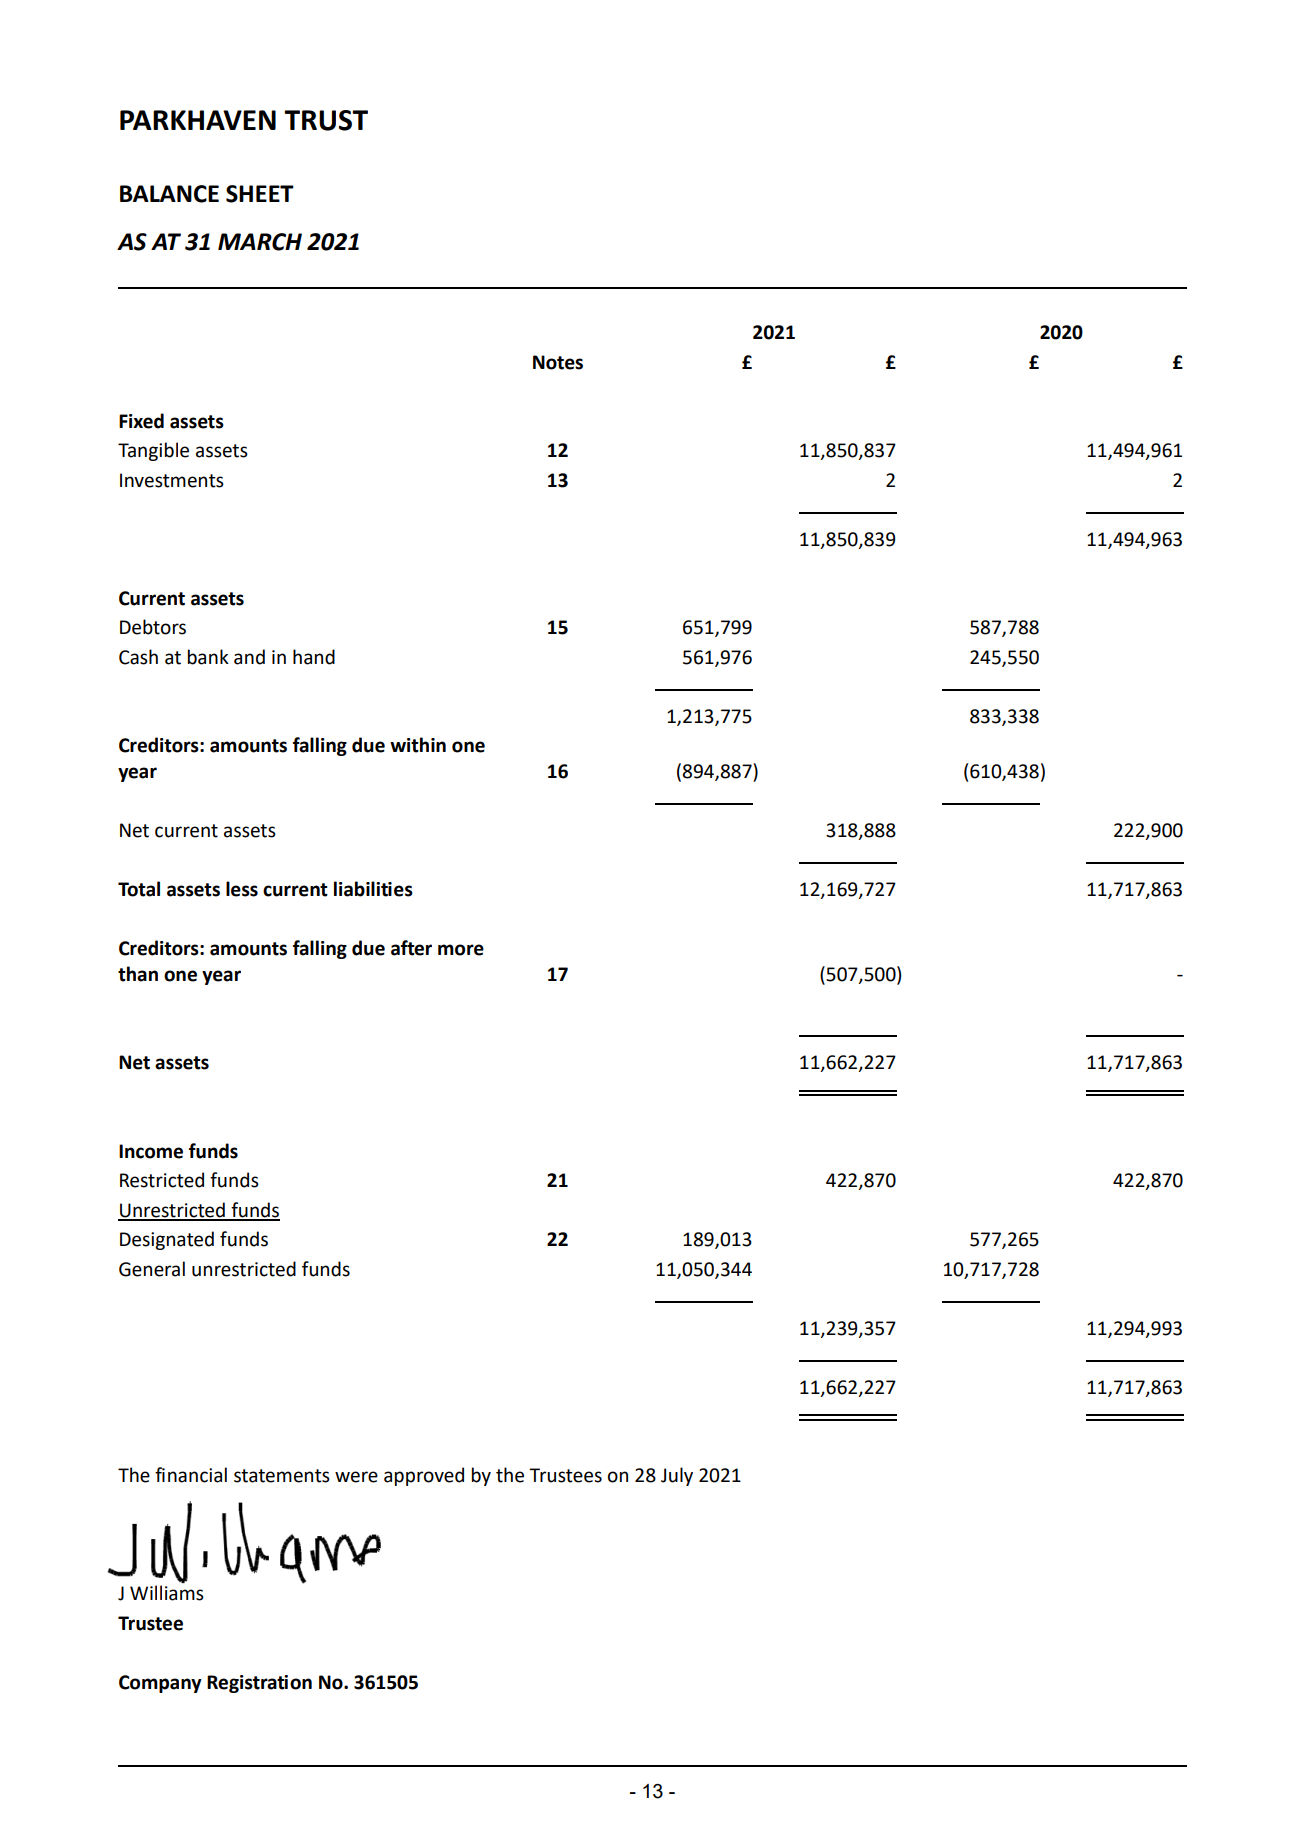 This screenshot has width=1310, height=1846. I want to click on approved, so click(424, 1476).
